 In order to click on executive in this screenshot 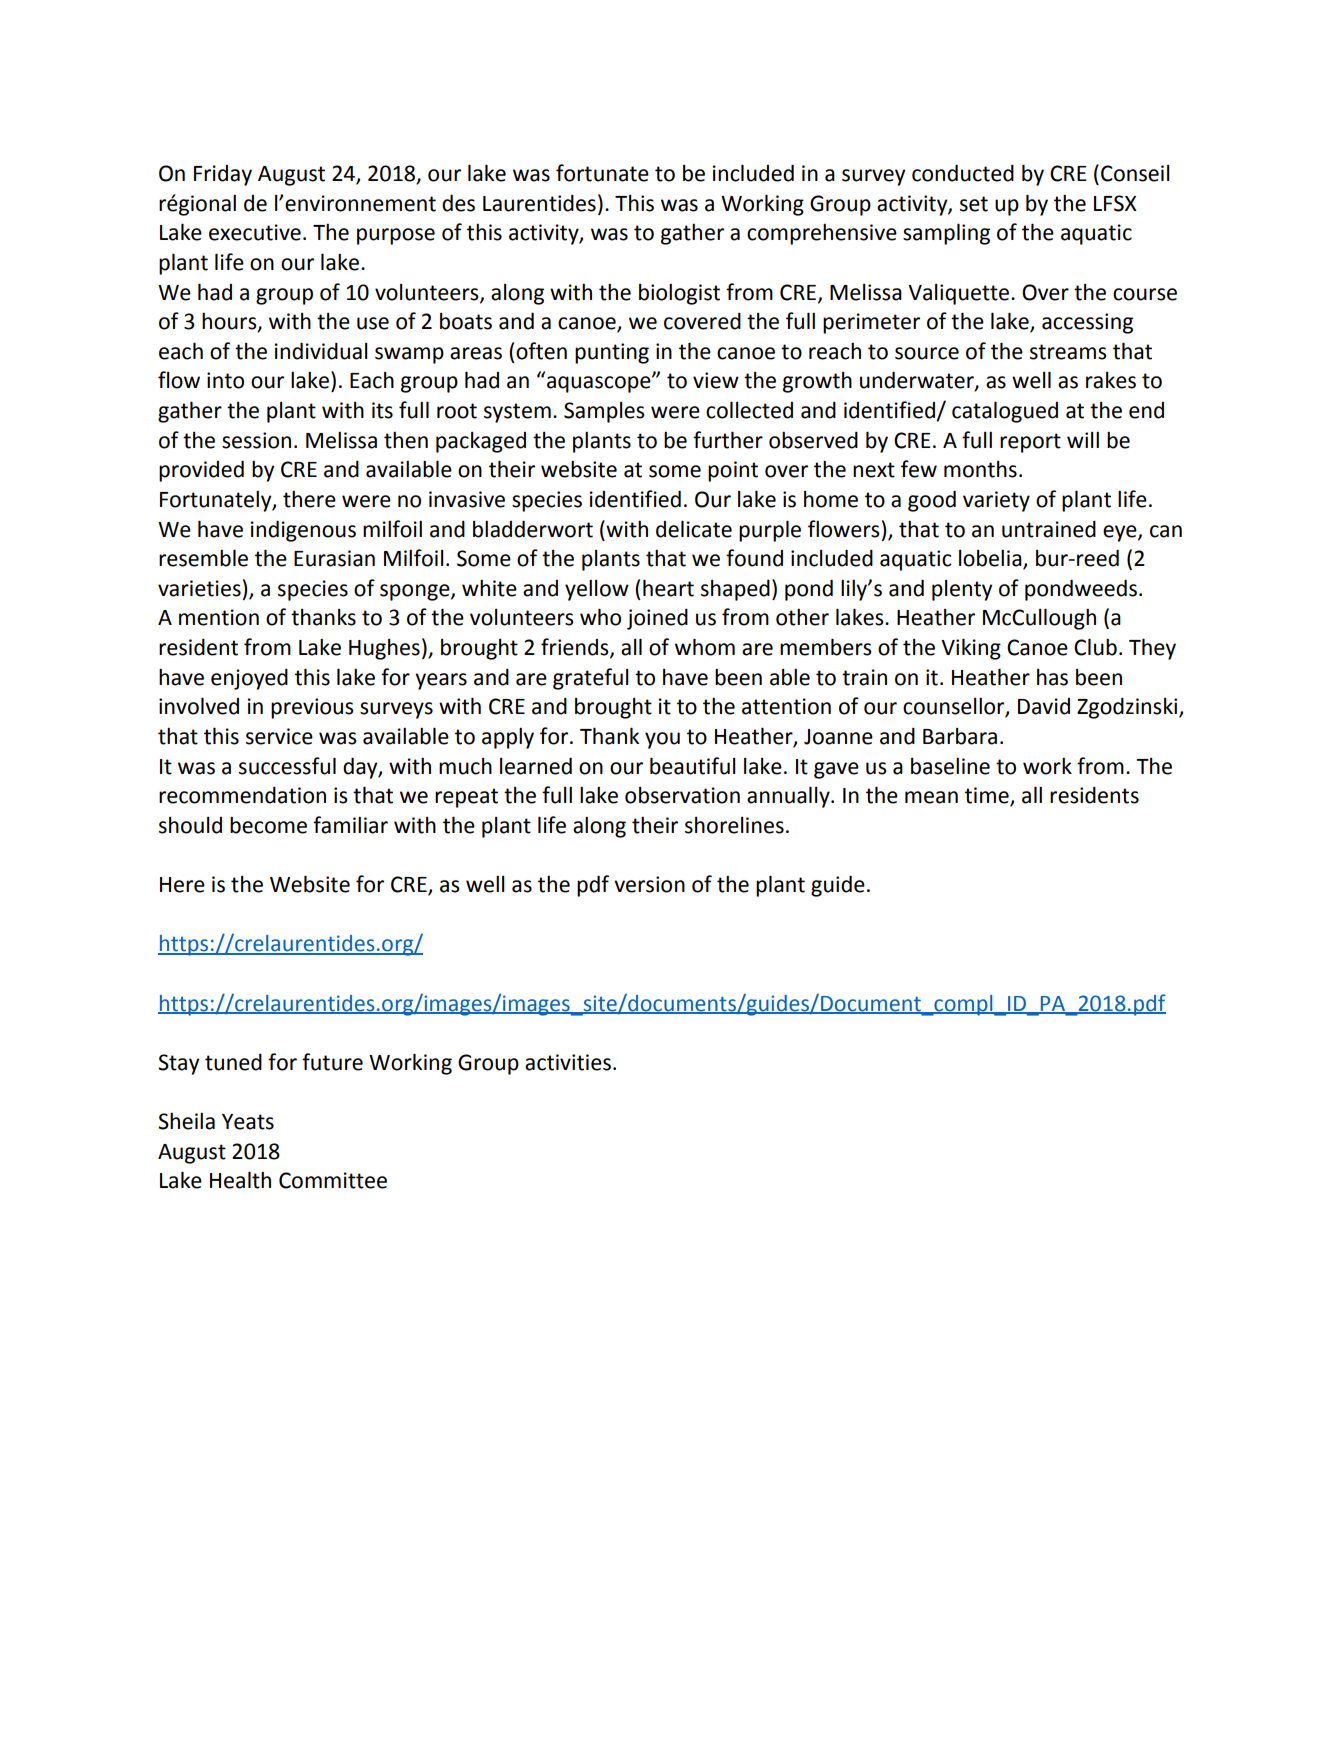, I will do `click(255, 232)`.
